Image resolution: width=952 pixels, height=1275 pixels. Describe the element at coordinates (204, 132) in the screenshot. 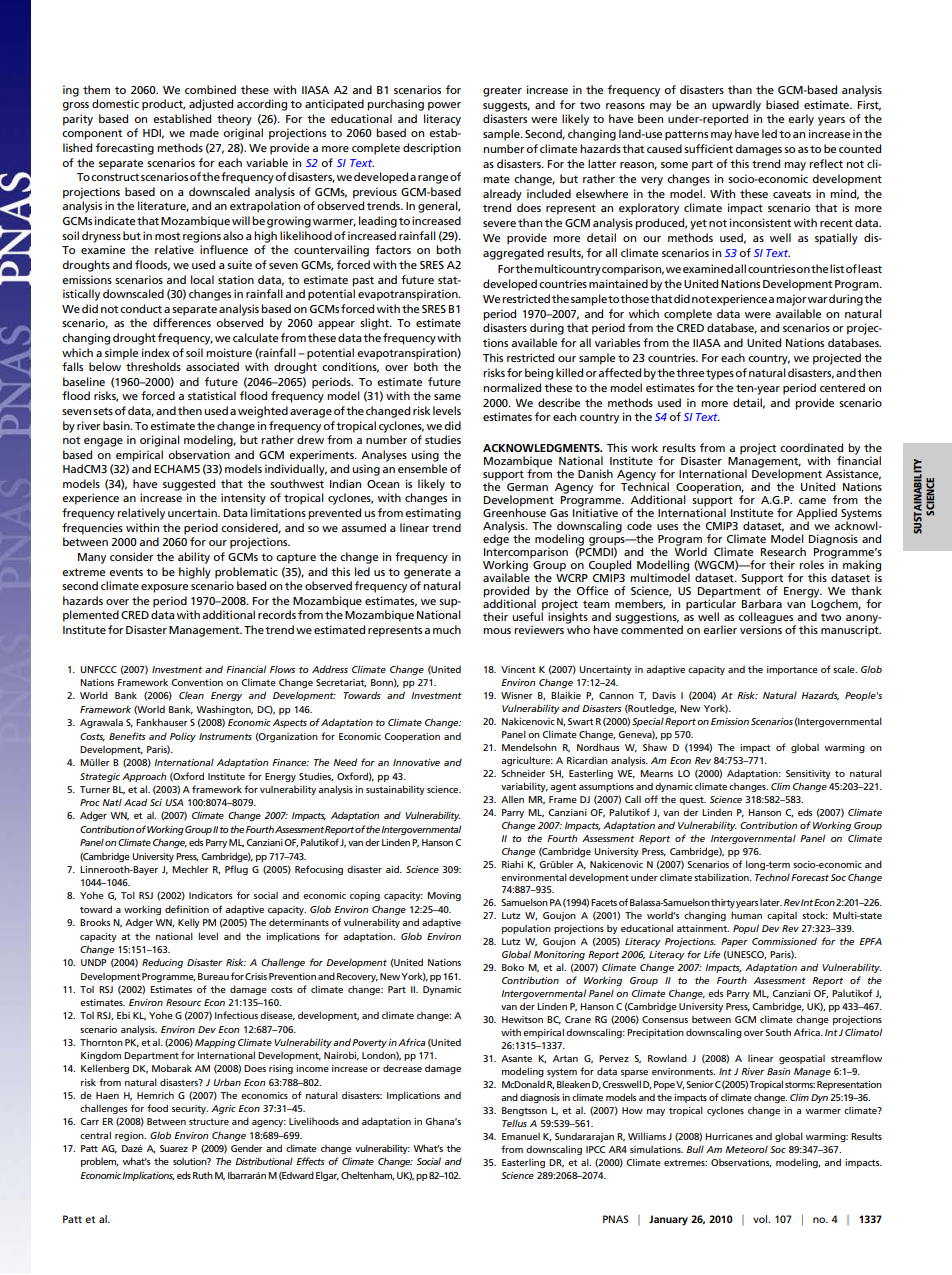

I see `made` at that location.
